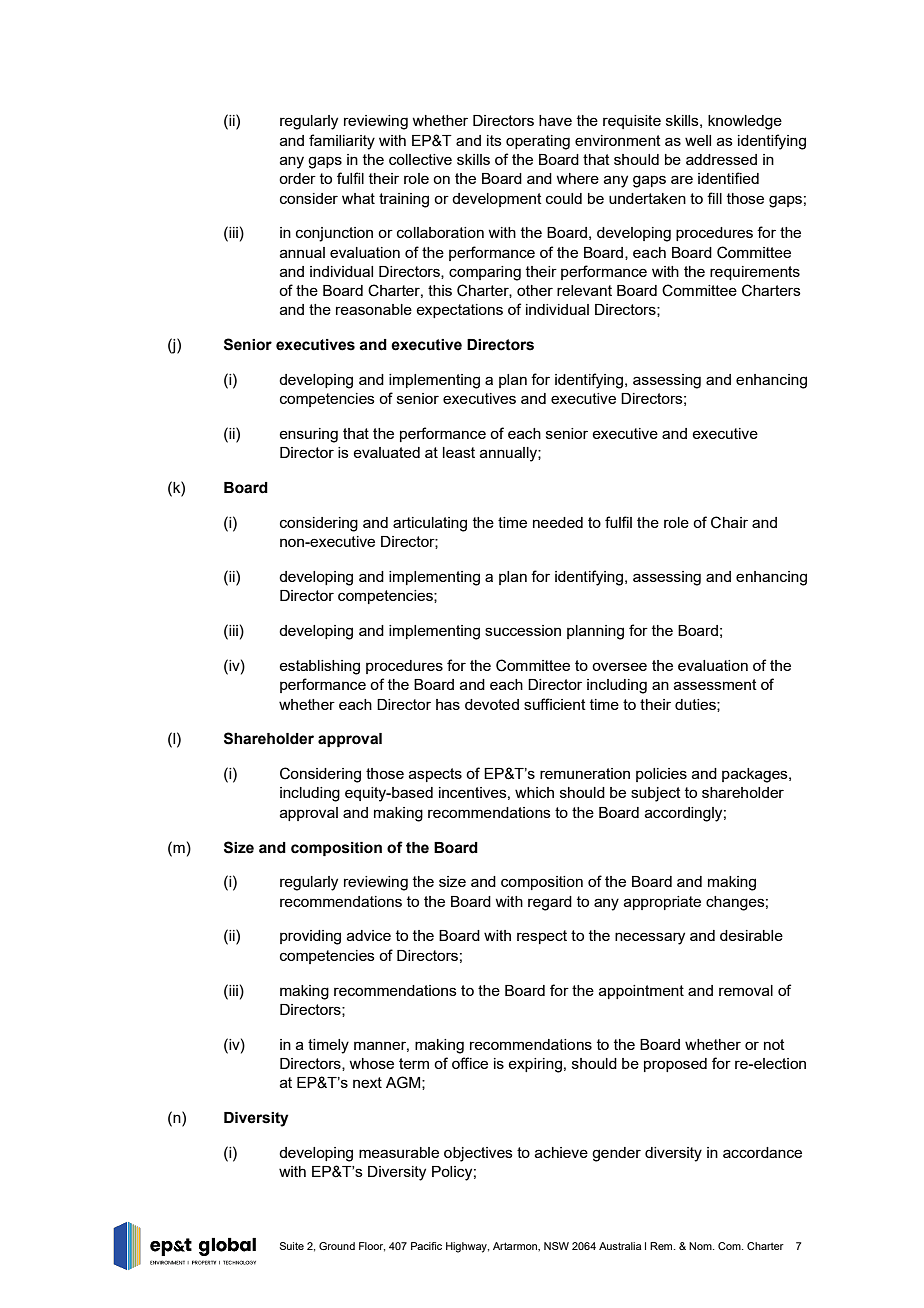 The width and height of the page is (924, 1308). What do you see at coordinates (721, 159) in the page?
I see `addressed` at bounding box center [721, 159].
